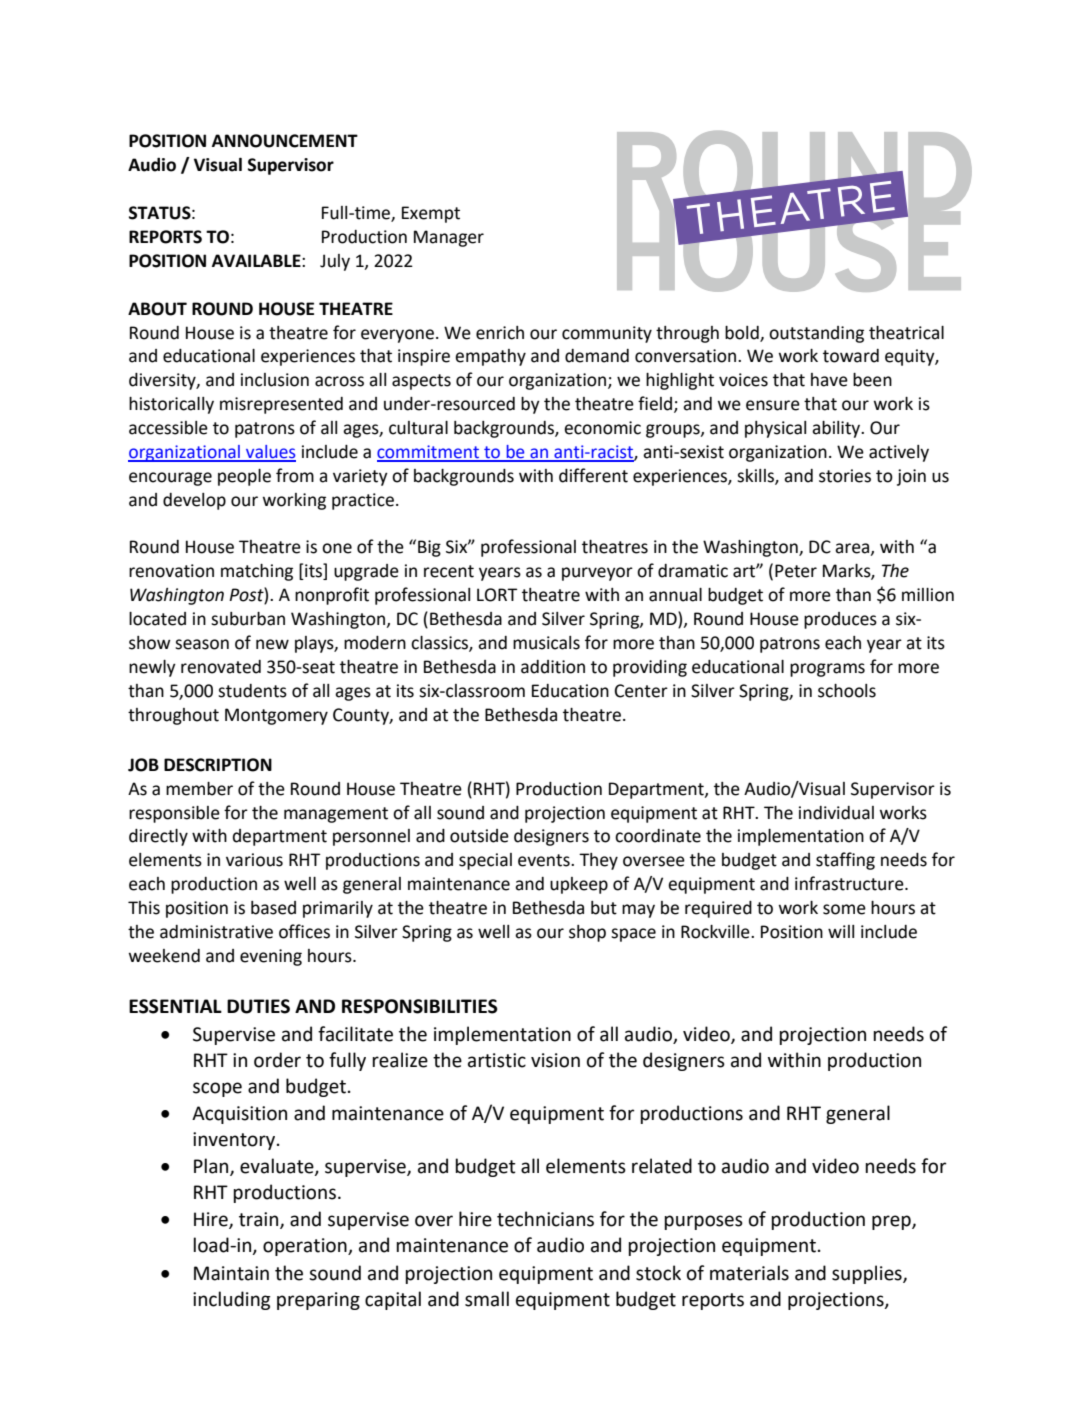 The width and height of the screenshot is (1088, 1409). Describe the element at coordinates (847, 691) in the screenshot. I see `schools` at that location.
